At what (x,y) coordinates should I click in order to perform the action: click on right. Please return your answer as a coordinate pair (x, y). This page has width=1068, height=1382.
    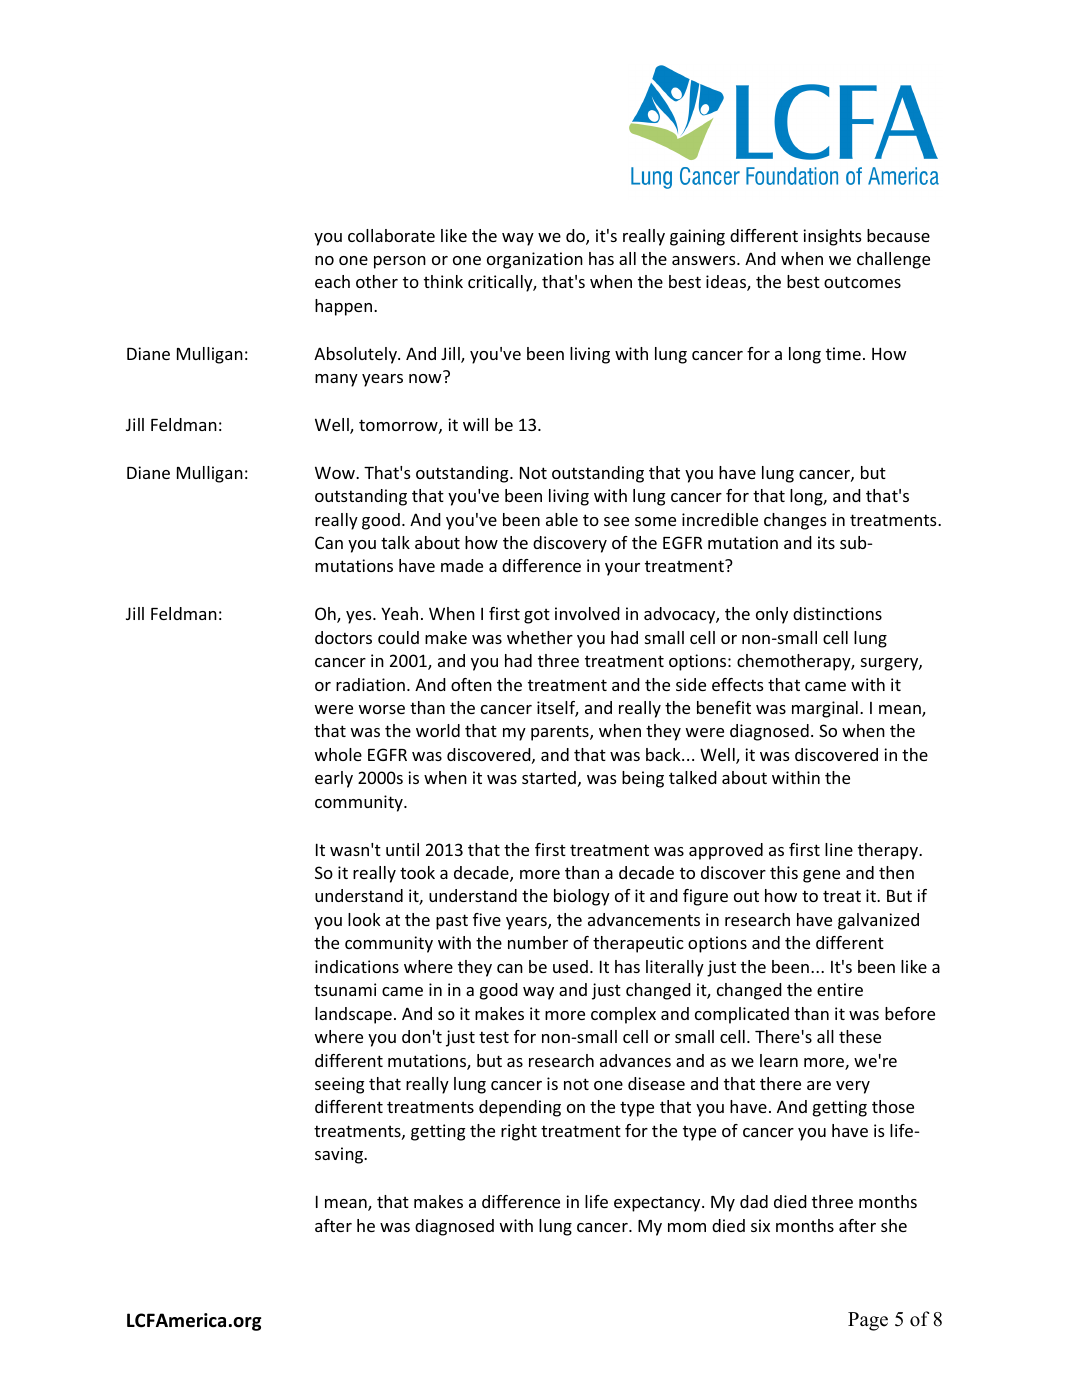
    Looking at the image, I should click on (519, 1132).
